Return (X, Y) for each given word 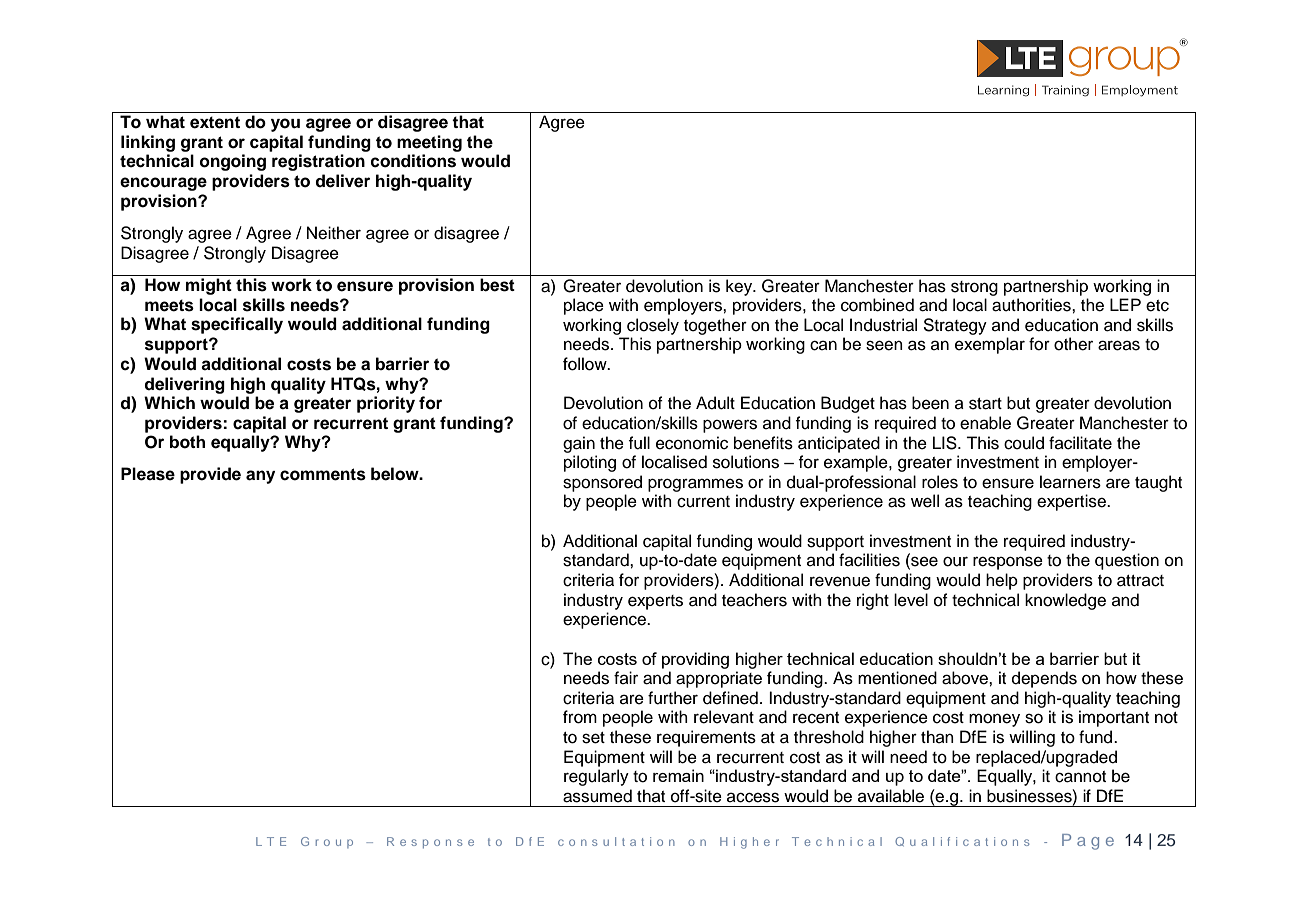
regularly (596, 777)
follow (586, 364)
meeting (429, 143)
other (1073, 344)
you (285, 125)
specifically (237, 325)
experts (655, 602)
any (260, 477)
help (1002, 581)
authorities (1032, 305)
